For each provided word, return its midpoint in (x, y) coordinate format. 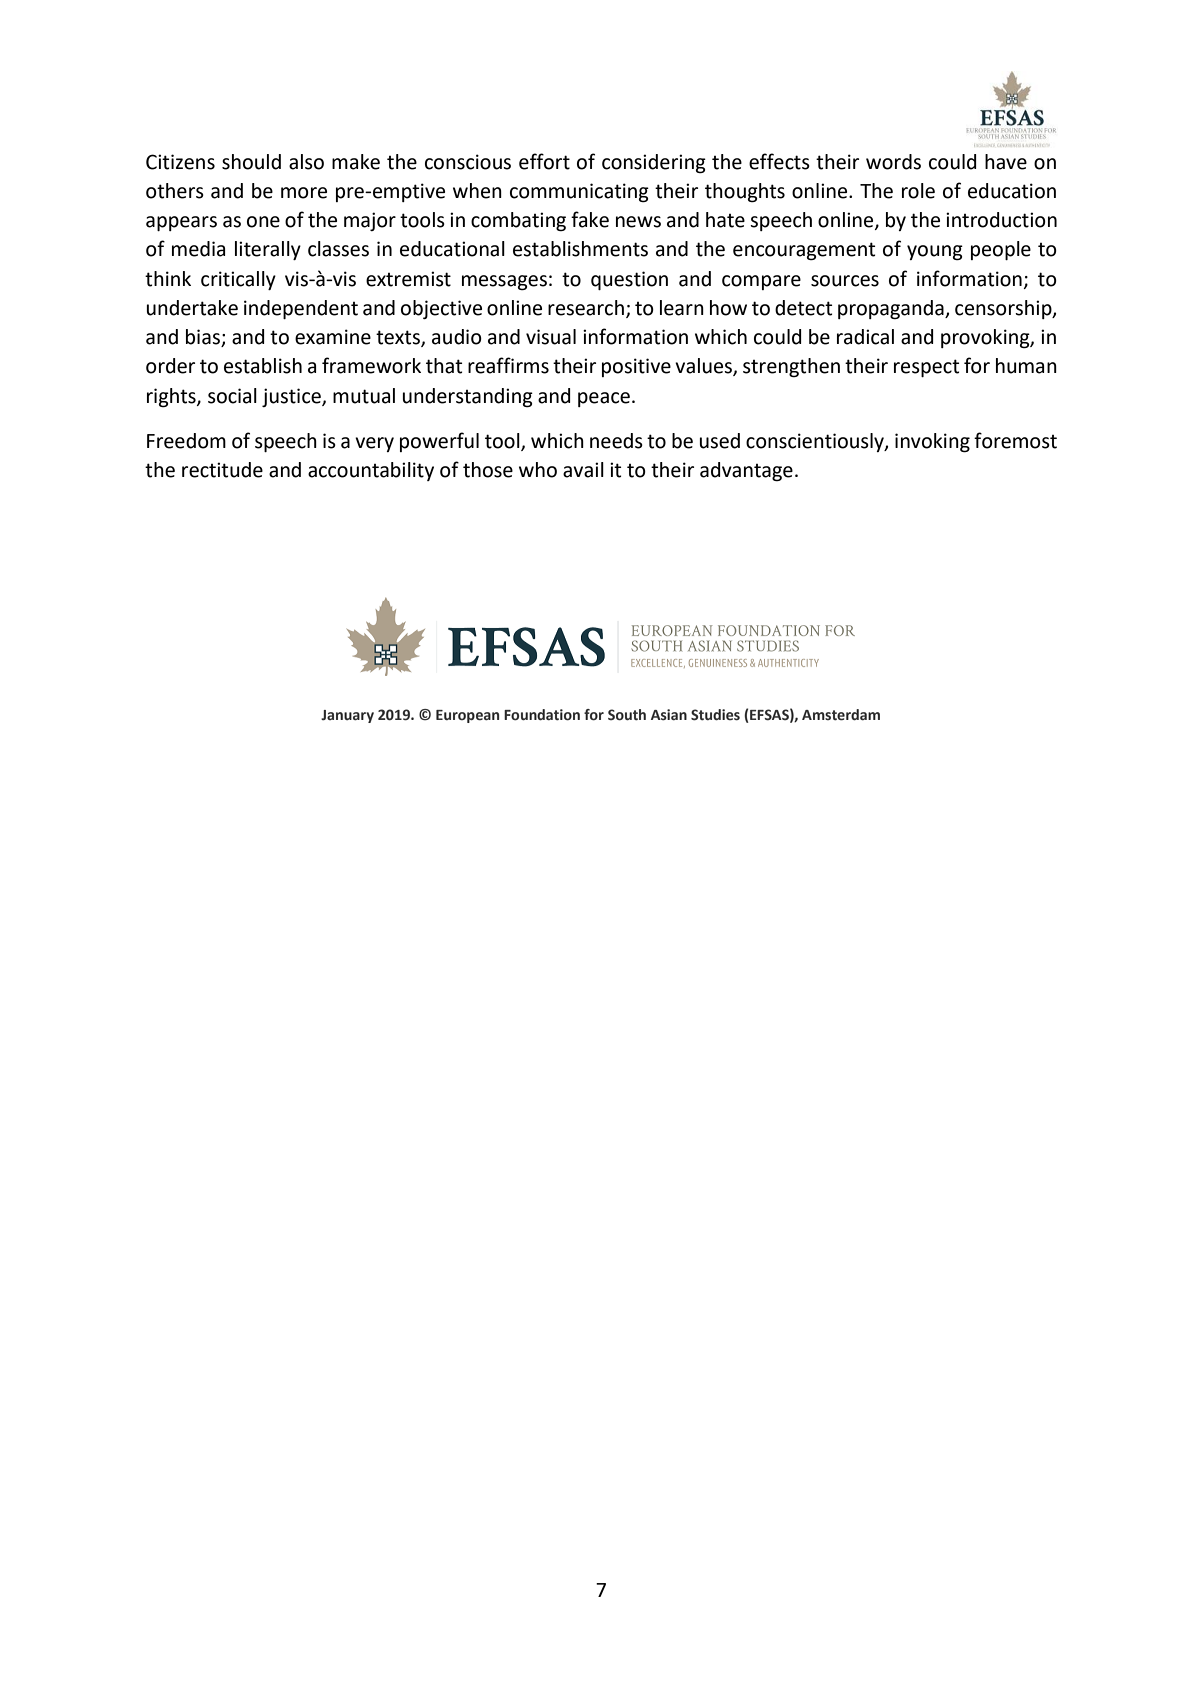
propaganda (892, 310)
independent (301, 309)
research (586, 308)
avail (583, 470)
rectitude (222, 470)
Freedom (186, 441)
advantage (746, 472)
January (347, 716)
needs (616, 441)
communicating (579, 193)
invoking (932, 443)
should (251, 162)
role (918, 191)
